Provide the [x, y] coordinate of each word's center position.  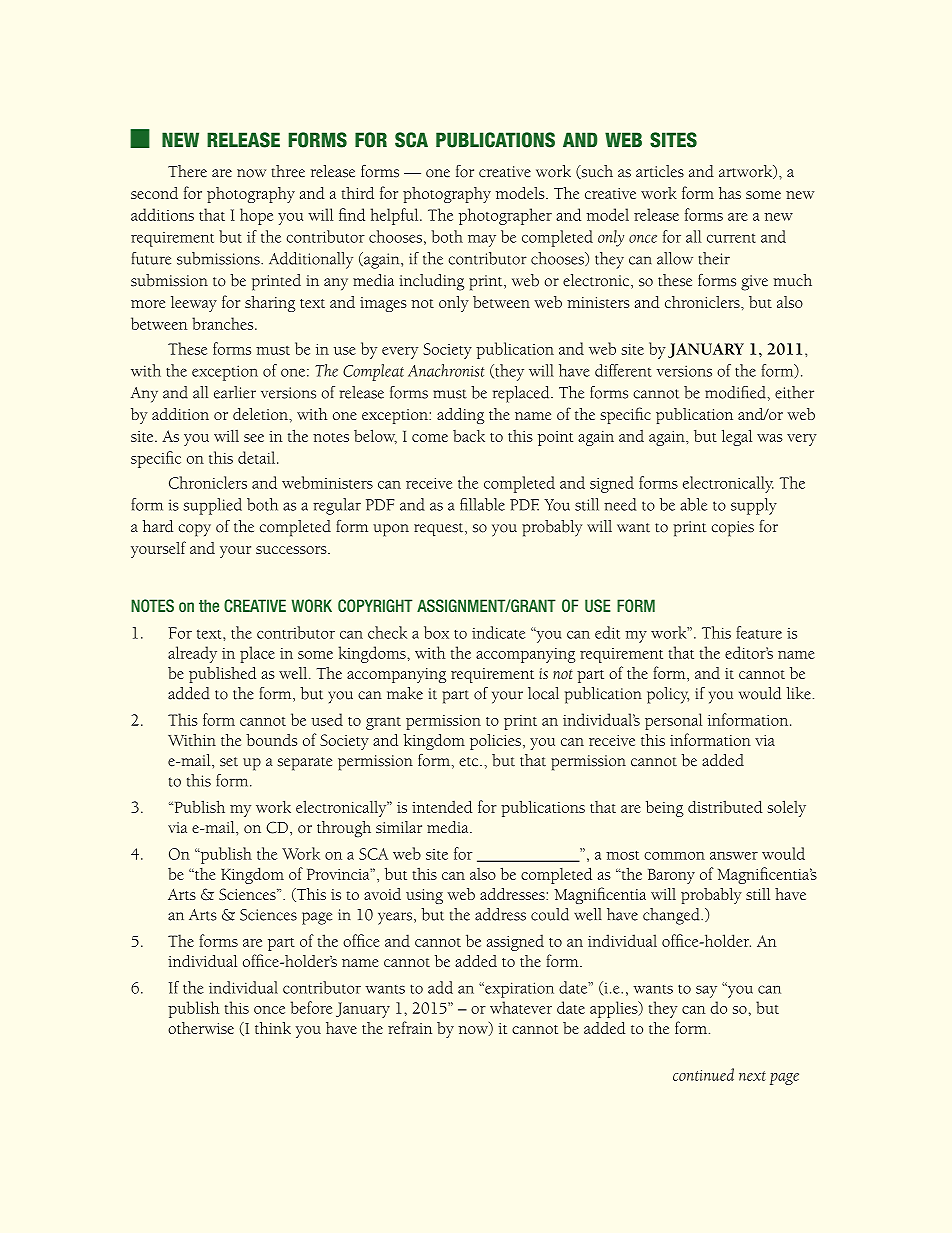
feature [759, 632]
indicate [498, 632]
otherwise [201, 1028]
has [730, 193]
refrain [410, 1027]
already [192, 654]
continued [703, 1074]
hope [256, 216]
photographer [505, 216]
